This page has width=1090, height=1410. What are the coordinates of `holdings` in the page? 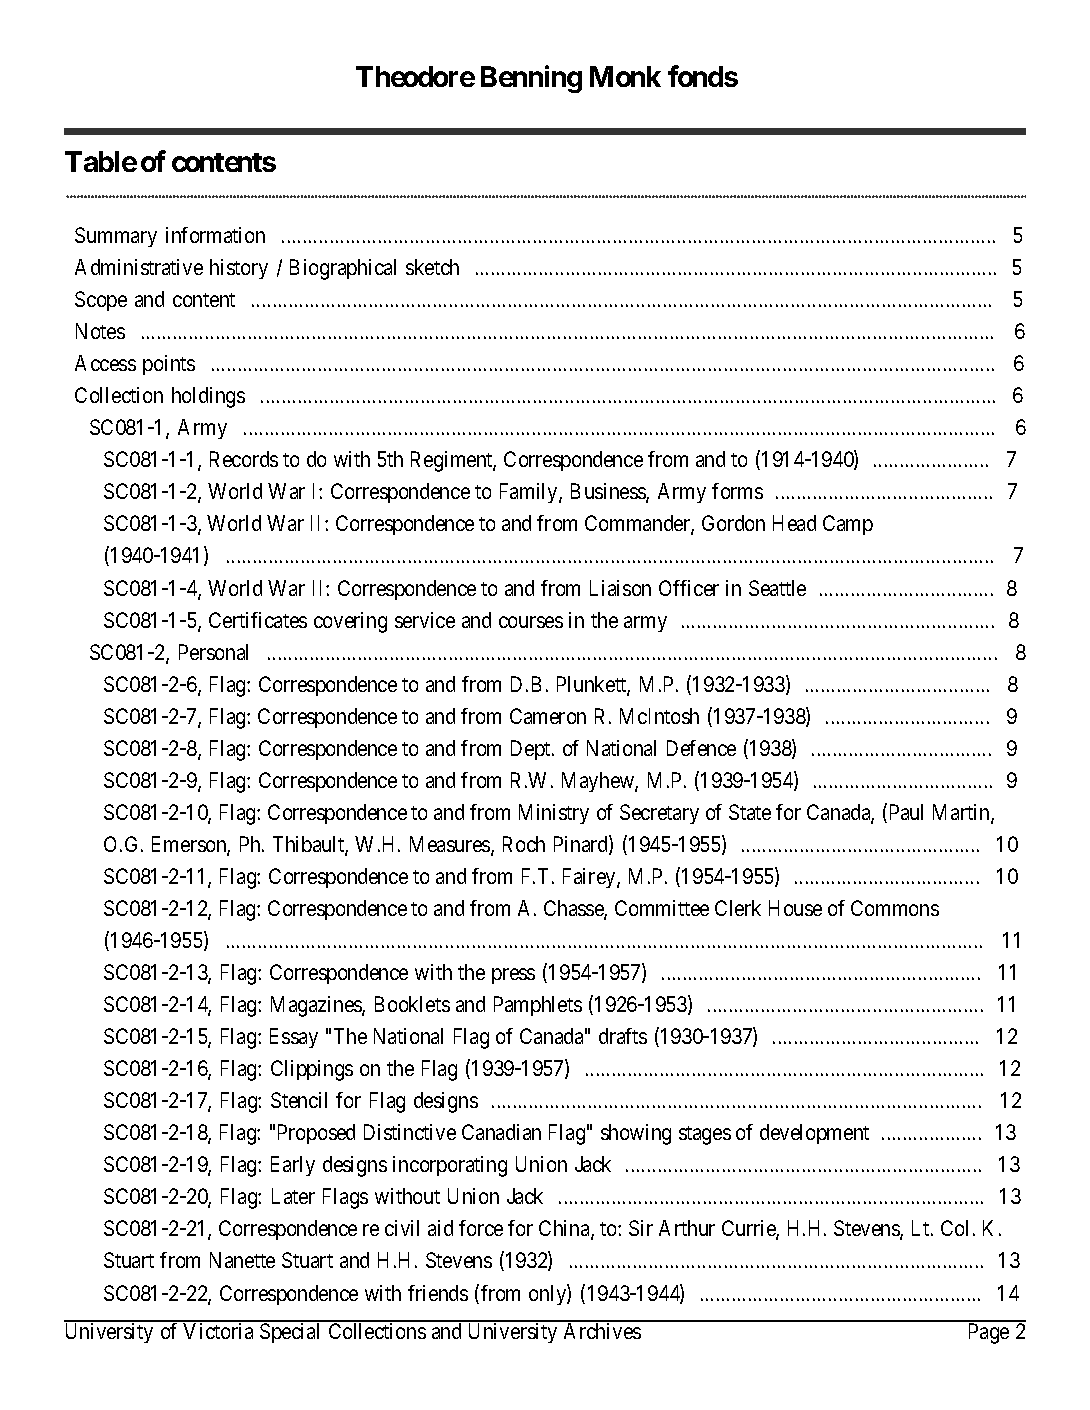 It's located at (208, 397).
